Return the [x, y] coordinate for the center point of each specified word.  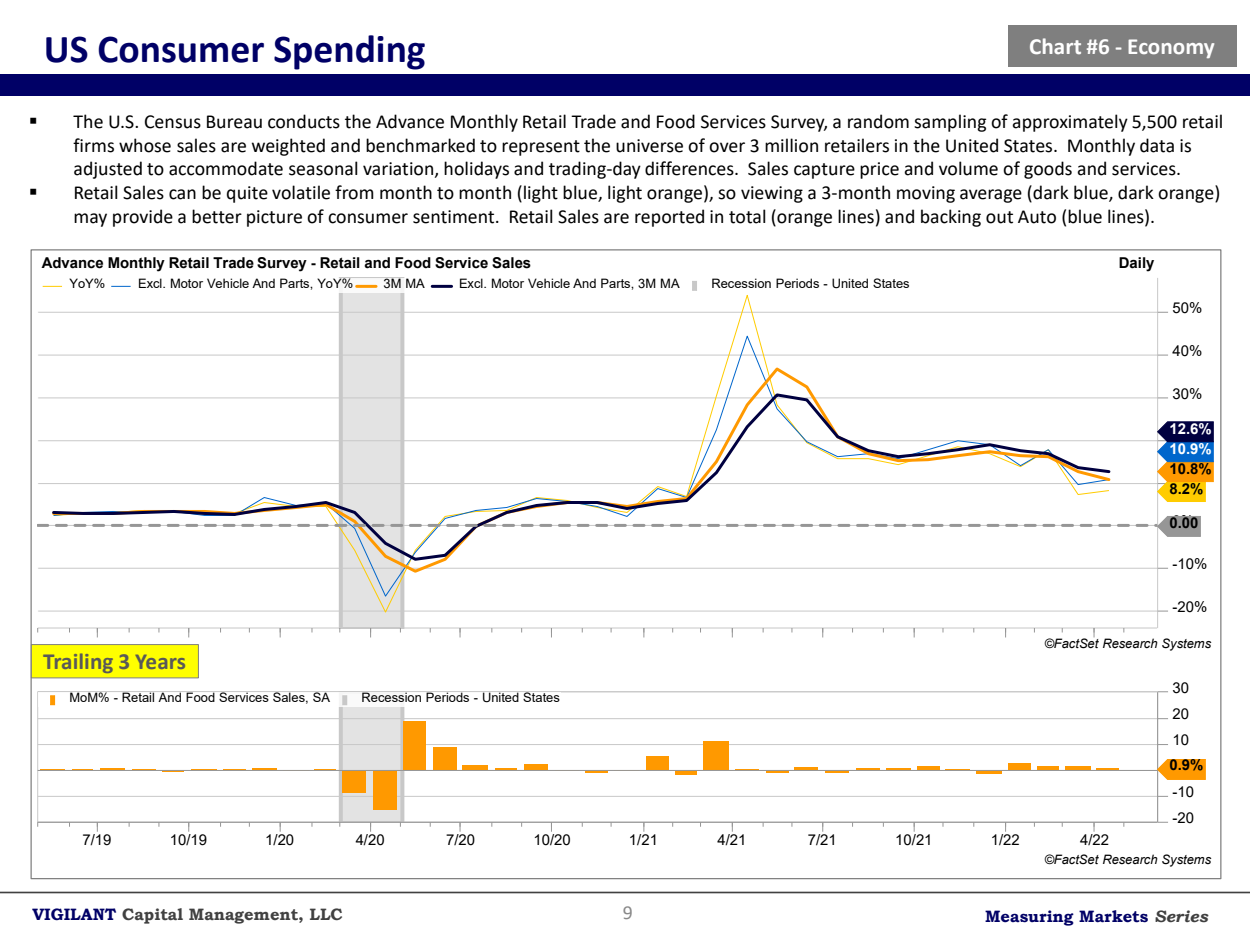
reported [669, 218]
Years [160, 662]
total [747, 216]
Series [1182, 916]
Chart [1055, 46]
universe [649, 146]
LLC [326, 914]
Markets [1113, 916]
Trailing [78, 663]
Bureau [234, 122]
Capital [152, 916]
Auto [1037, 217]
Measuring [1029, 918]
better [217, 216]
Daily [1136, 264]
